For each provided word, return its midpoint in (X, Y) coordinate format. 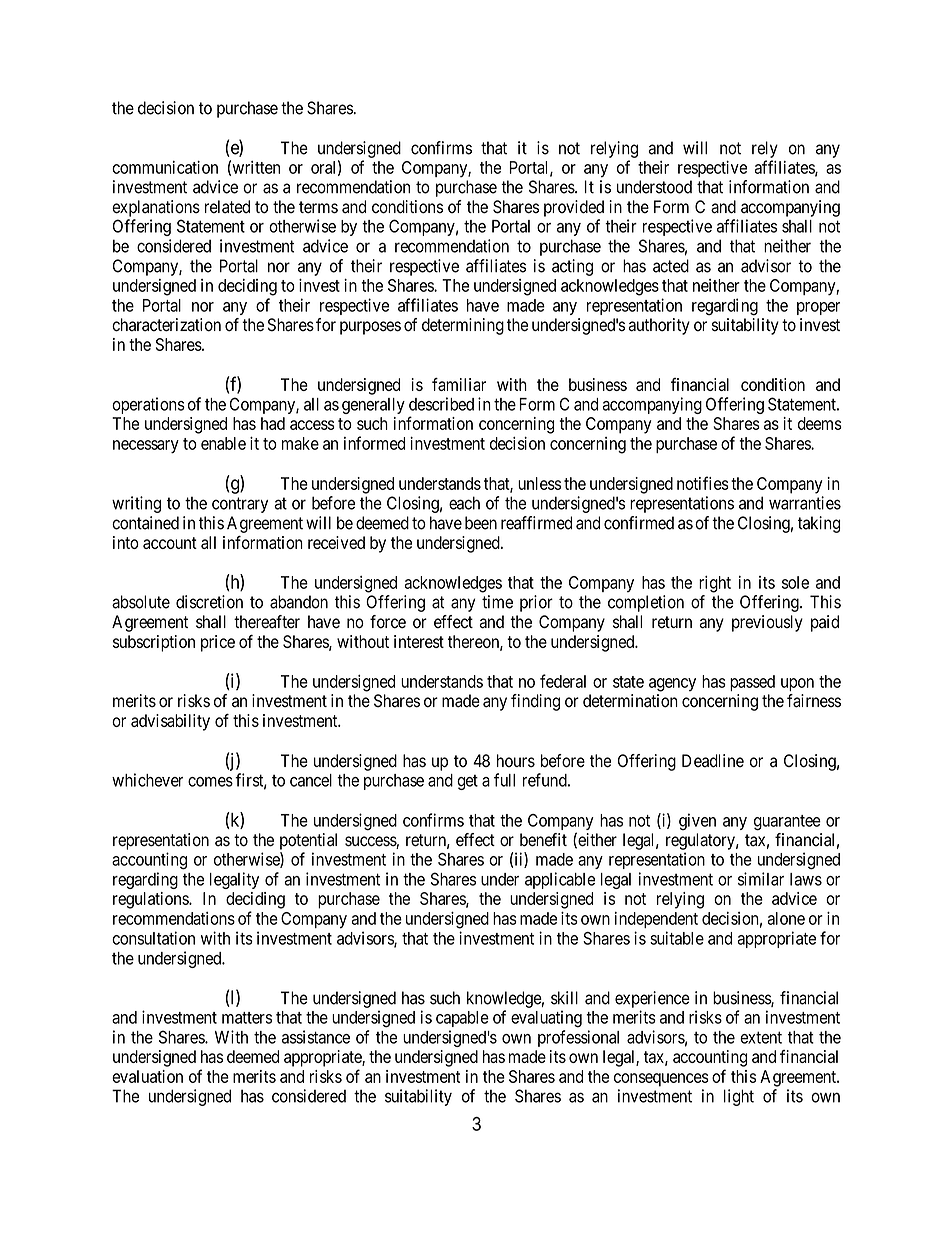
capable (462, 1019)
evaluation (147, 1076)
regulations (151, 900)
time (497, 602)
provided (574, 208)
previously (767, 623)
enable (223, 443)
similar (761, 879)
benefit (543, 840)
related (227, 207)
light (739, 1097)
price (218, 643)
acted (671, 266)
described (441, 404)
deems (820, 423)
